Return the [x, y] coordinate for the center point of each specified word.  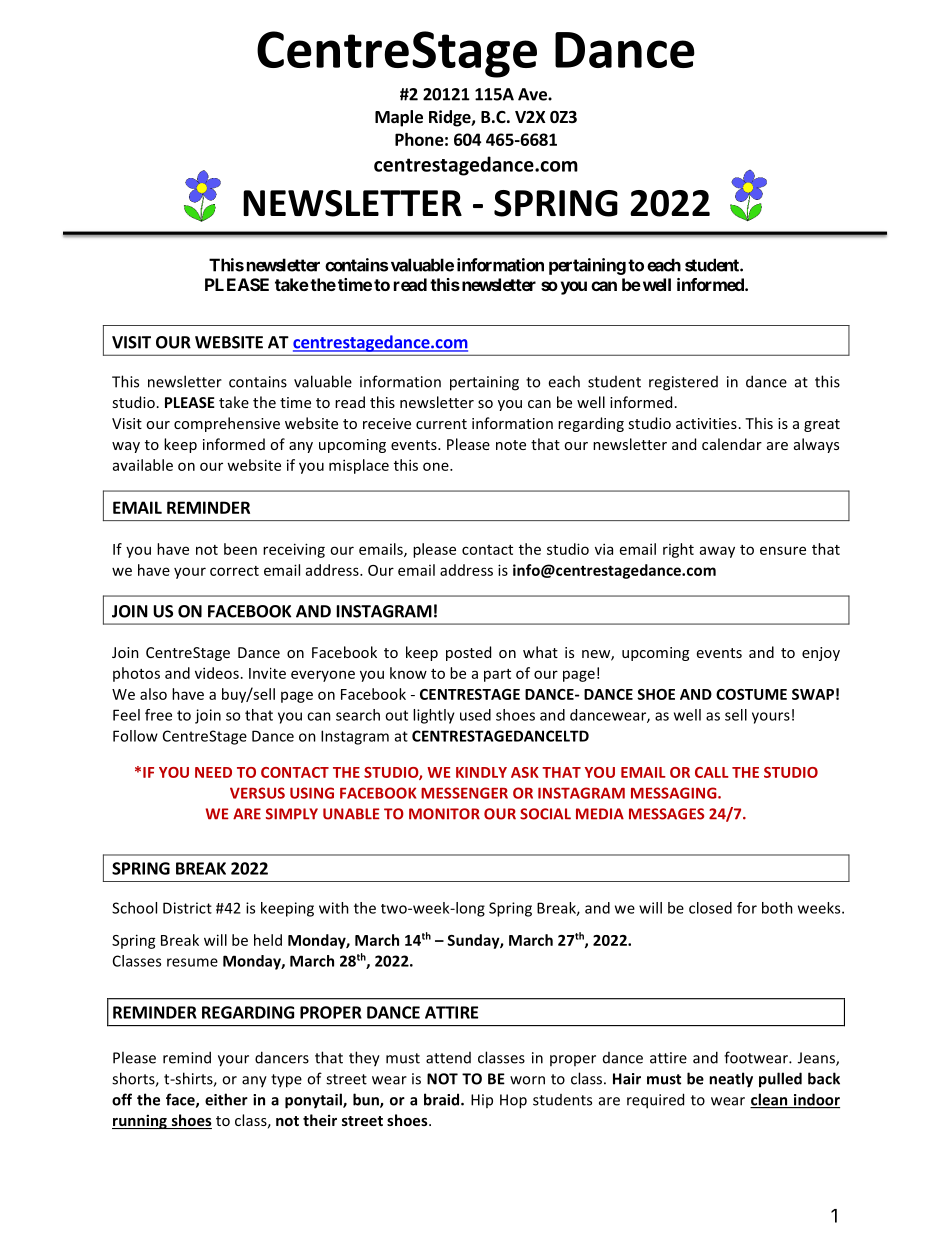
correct [234, 571]
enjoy [821, 654]
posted [468, 653]
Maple [399, 118]
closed [710, 908]
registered [683, 383]
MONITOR [444, 814]
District [187, 908]
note [511, 445]
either [226, 1099]
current [441, 424]
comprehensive [227, 424]
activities [706, 423]
